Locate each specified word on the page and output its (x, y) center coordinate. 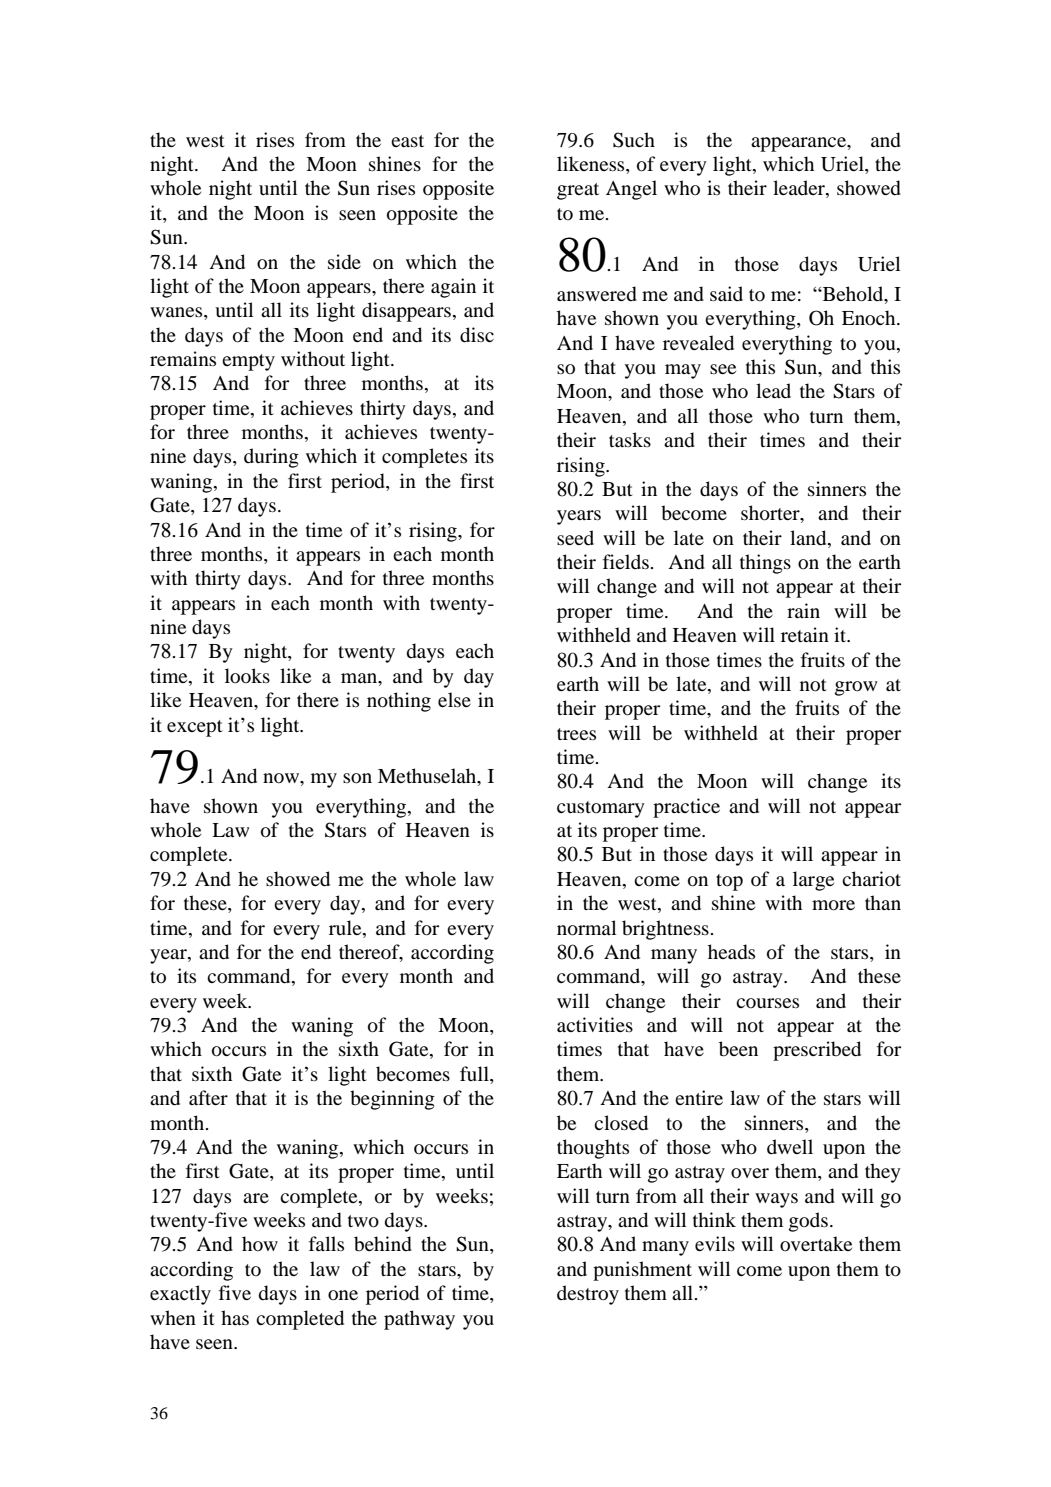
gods (808, 1222)
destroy (588, 1295)
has (235, 1317)
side (344, 262)
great (578, 191)
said (726, 293)
